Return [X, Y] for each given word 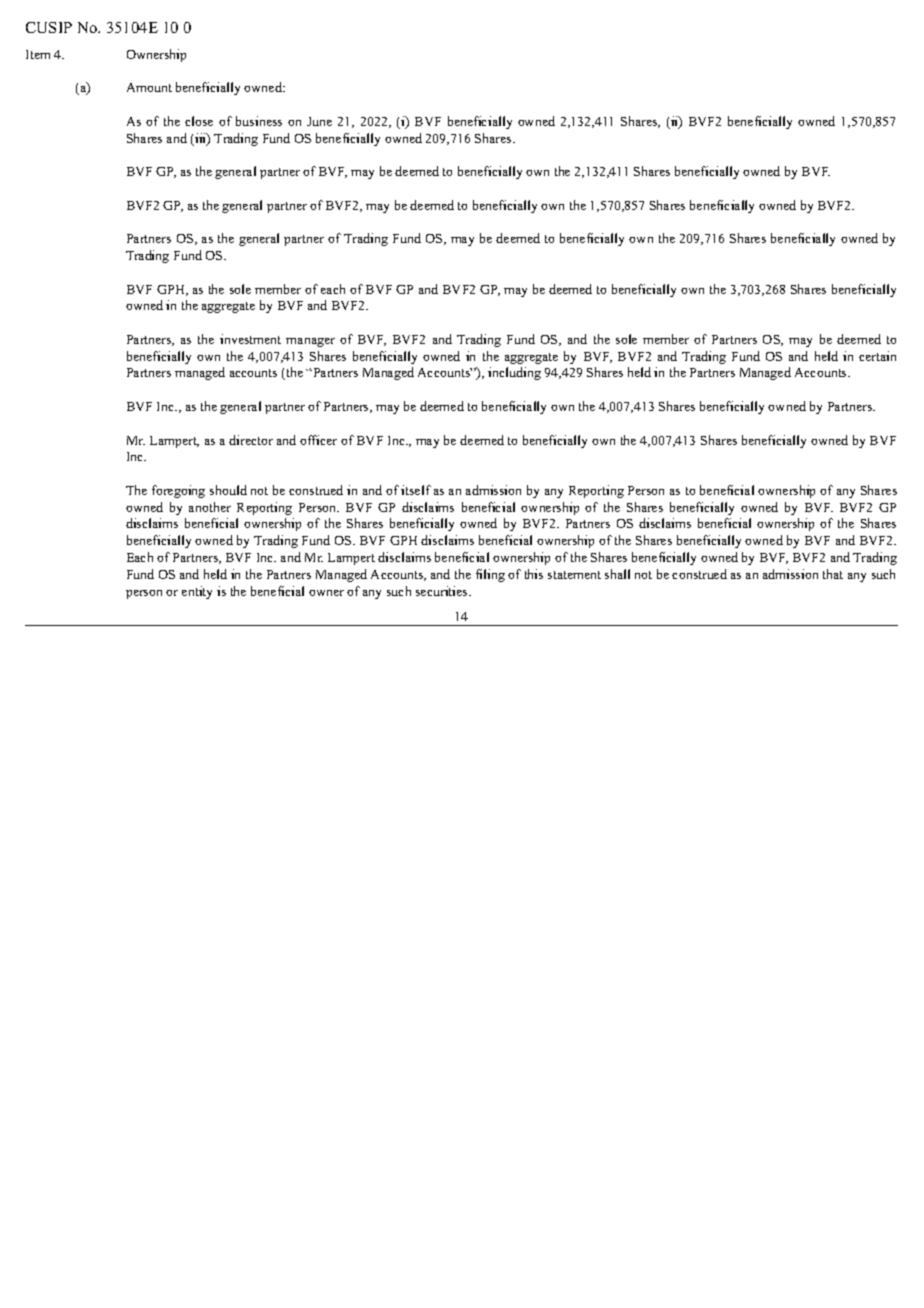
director [251, 440]
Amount [149, 87]
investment [250, 339]
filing [490, 575]
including [514, 373]
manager [310, 342]
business [259, 121]
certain [877, 356]
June [319, 121]
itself [416, 490]
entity [197, 592]
